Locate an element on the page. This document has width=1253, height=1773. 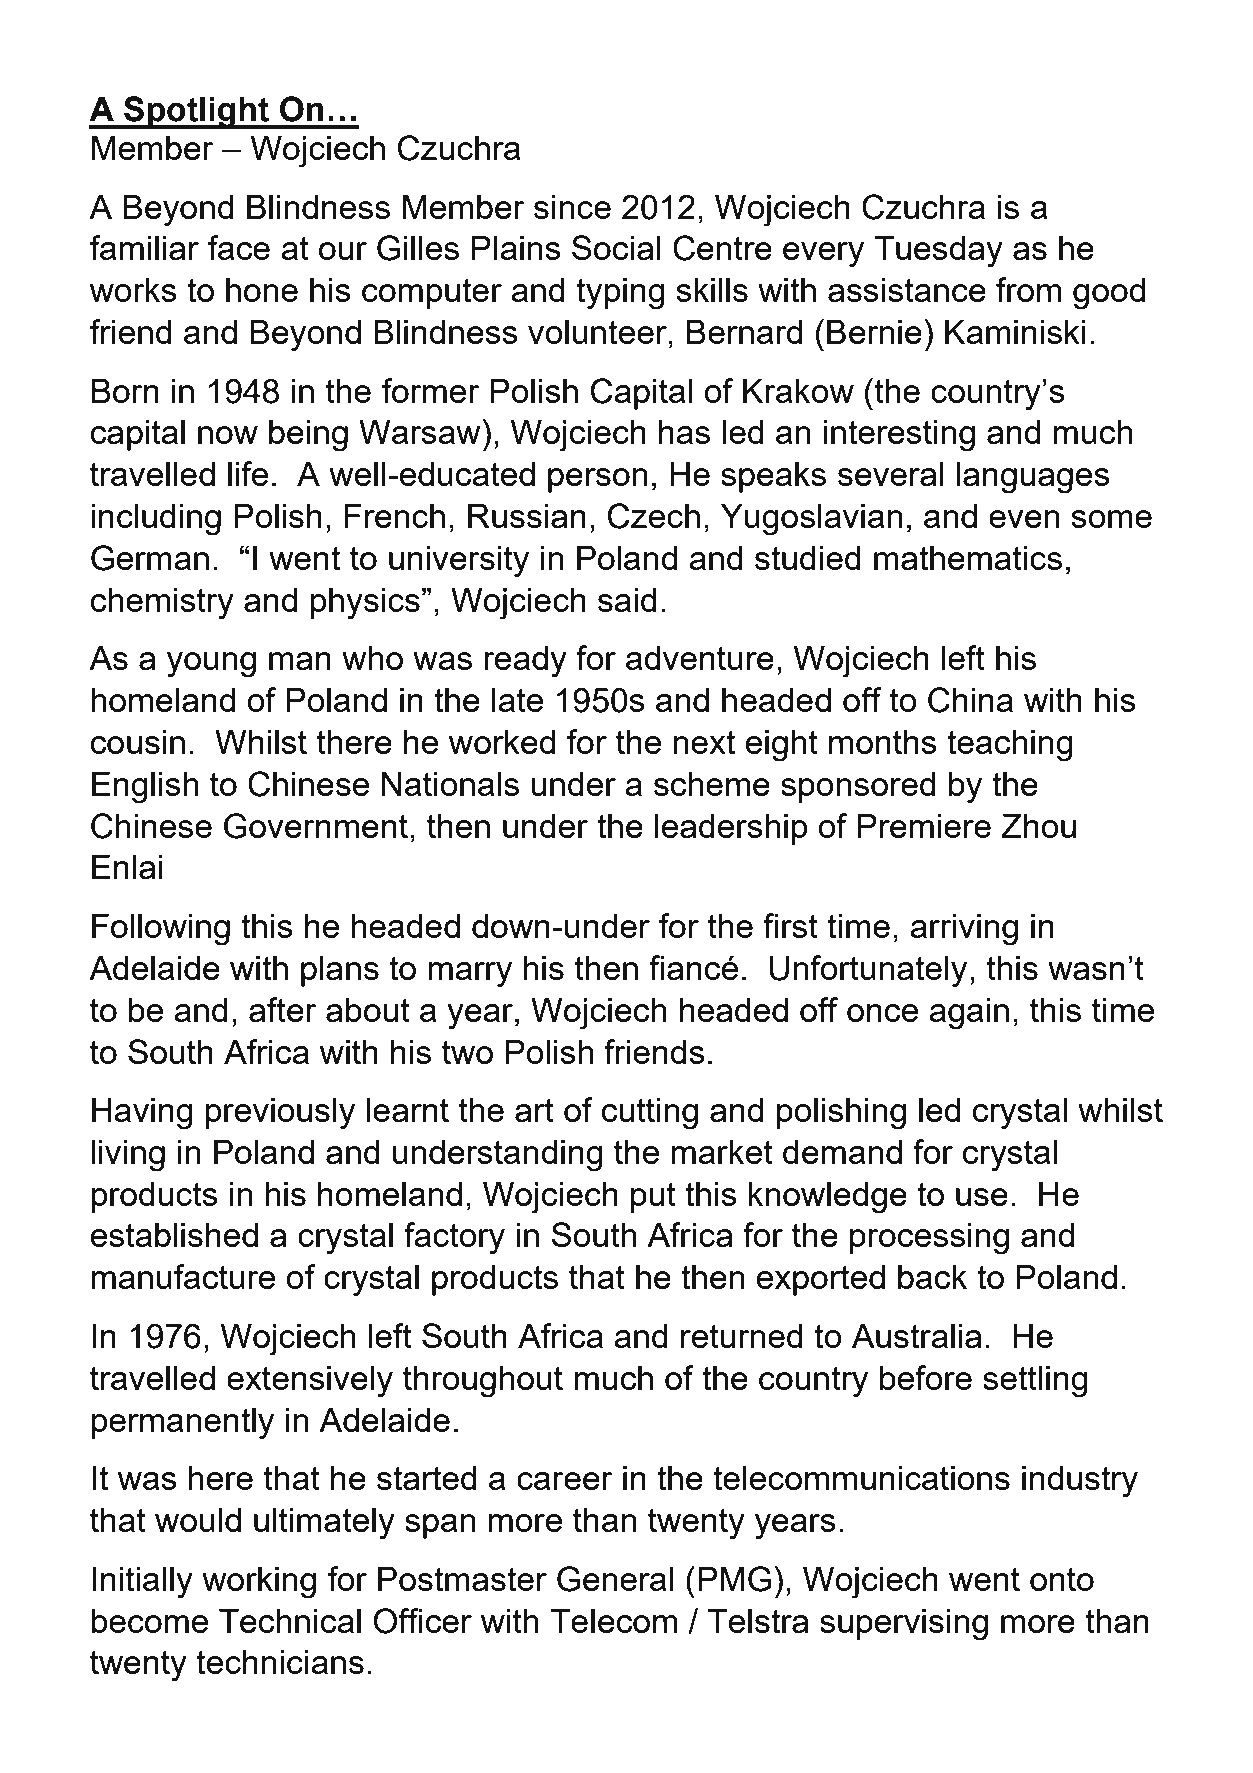
Tuesday is located at coordinates (938, 252).
